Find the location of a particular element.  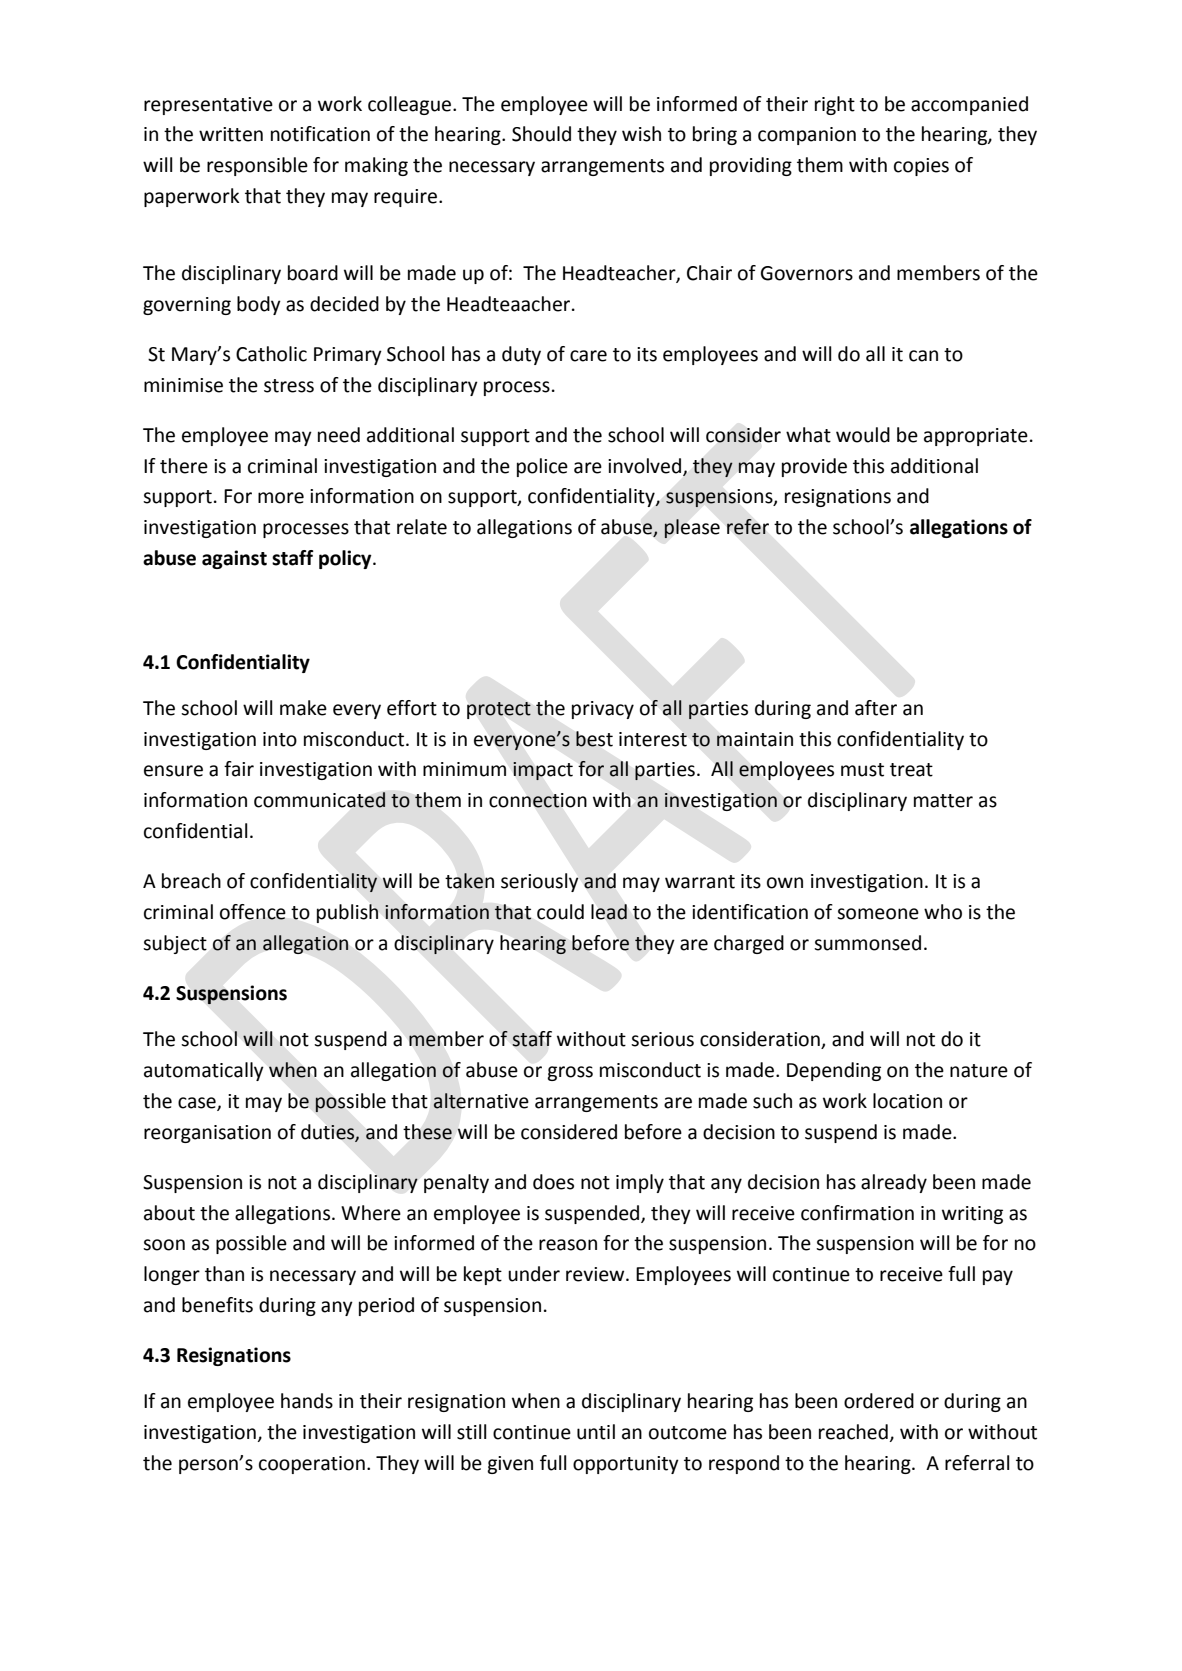

offence is located at coordinates (253, 912).
